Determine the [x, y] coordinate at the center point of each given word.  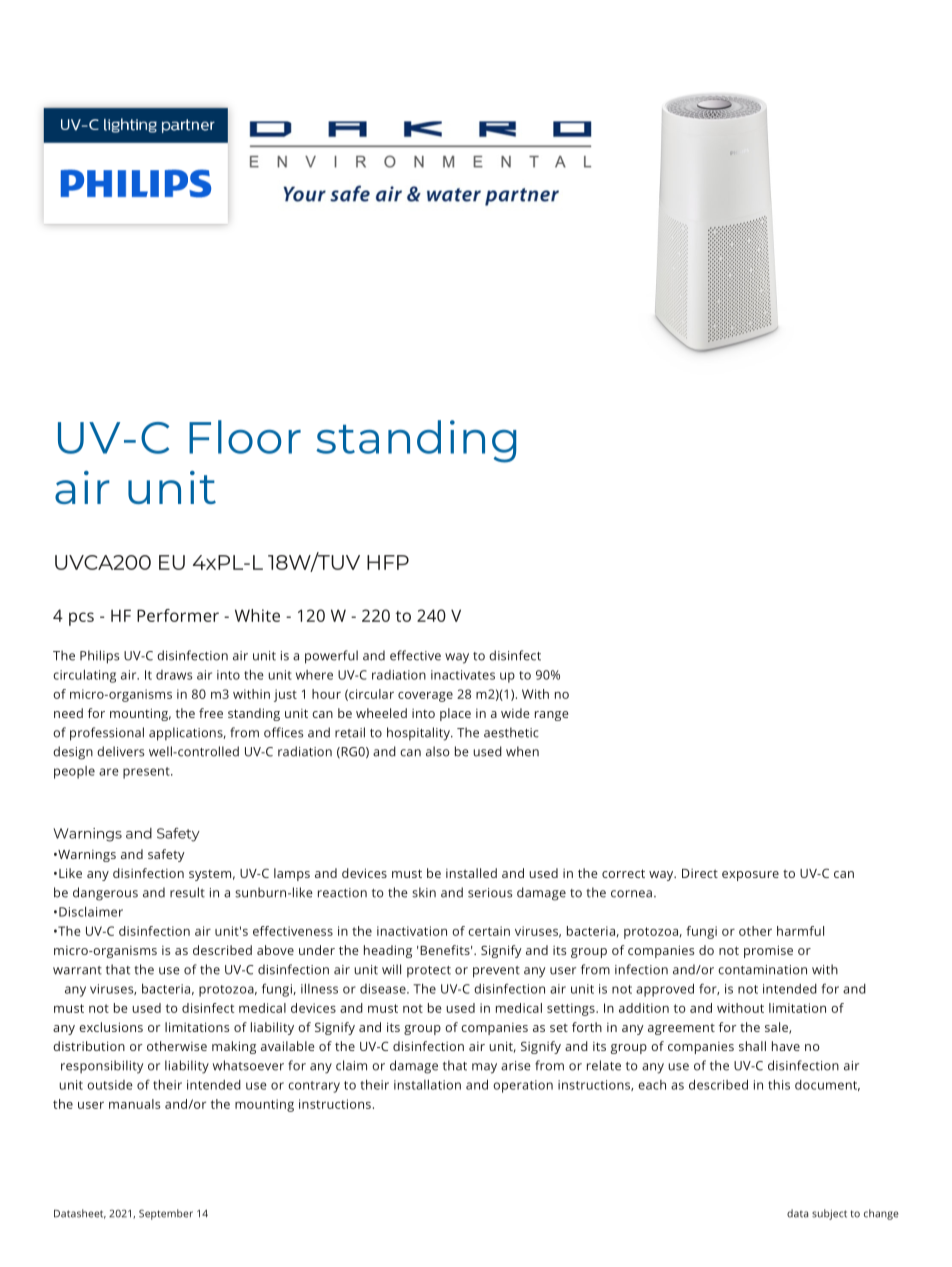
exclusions [111, 1027]
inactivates [463, 675]
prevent [496, 972]
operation [523, 1086]
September [166, 1214]
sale [777, 1028]
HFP [388, 562]
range [551, 716]
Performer [178, 615]
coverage [425, 697]
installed [471, 873]
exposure [750, 876]
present [147, 773]
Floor [245, 437]
